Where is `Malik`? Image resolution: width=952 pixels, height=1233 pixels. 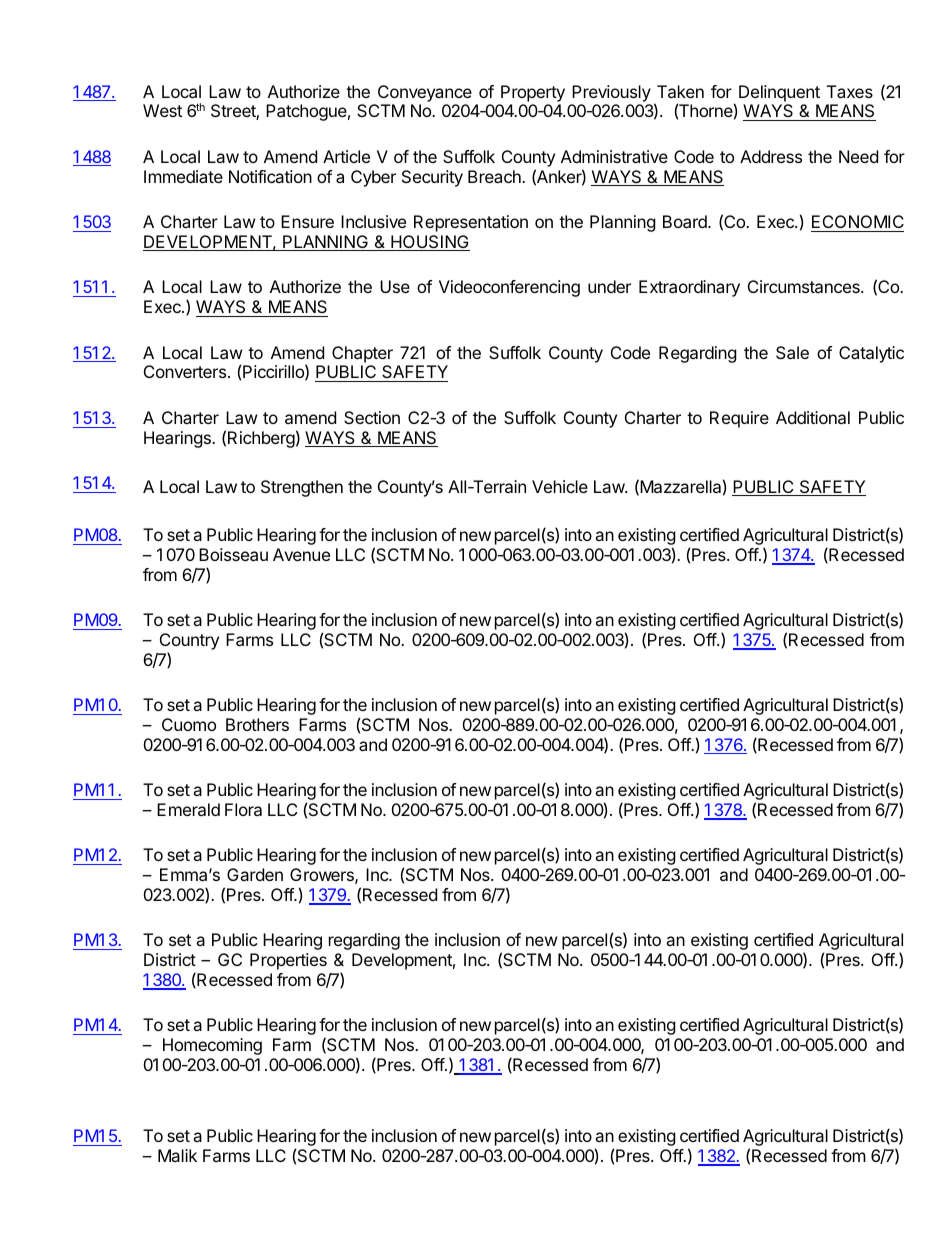 Malik is located at coordinates (177, 1155).
